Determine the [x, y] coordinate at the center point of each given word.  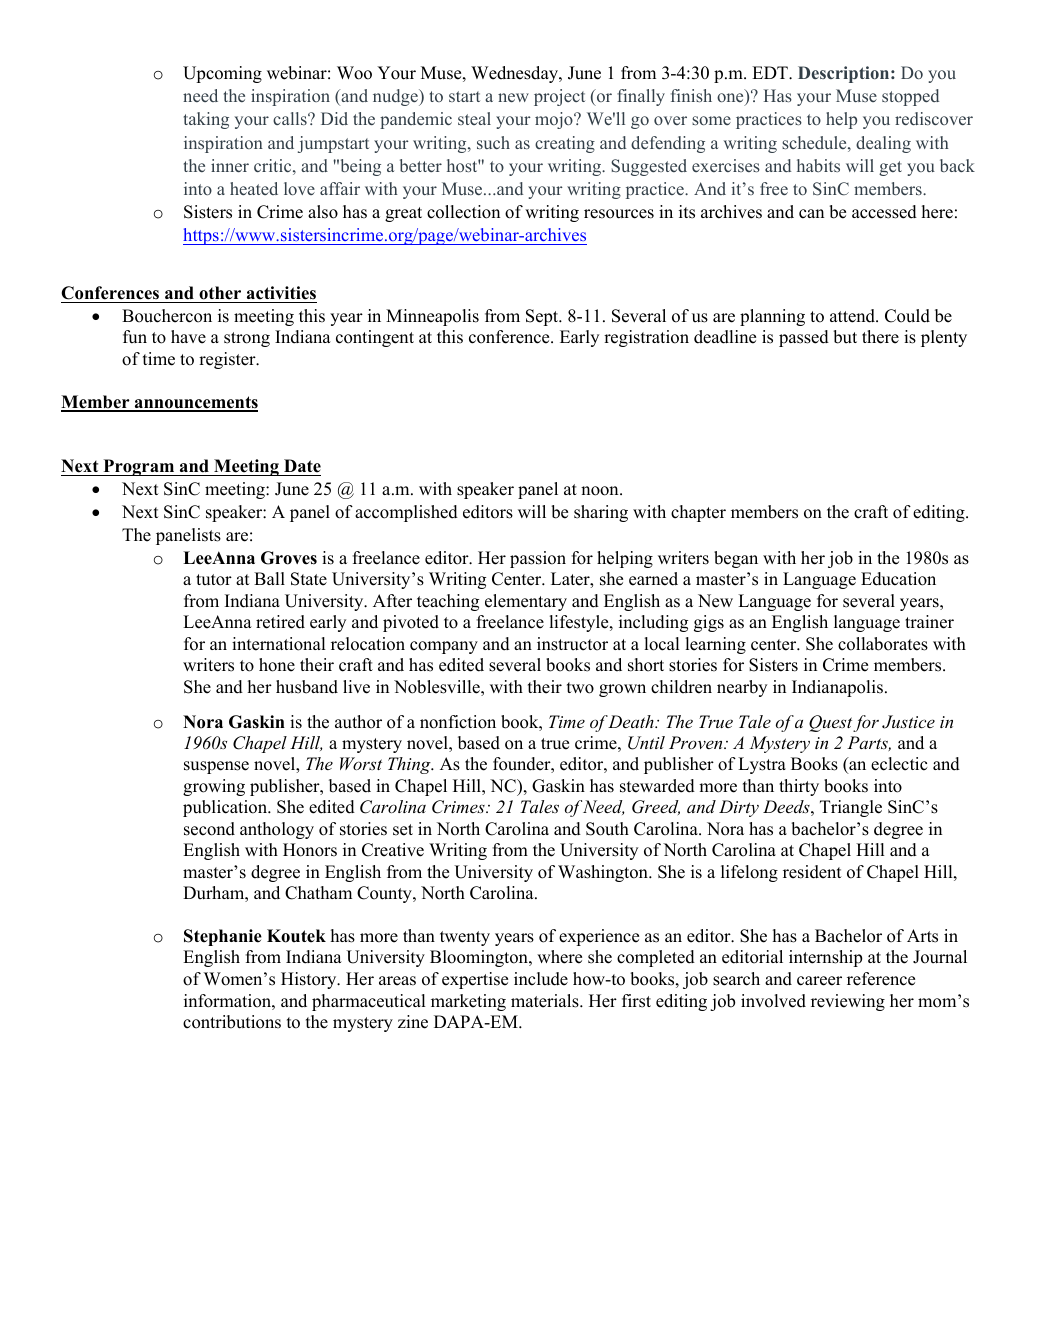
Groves [289, 558]
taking [206, 120]
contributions [232, 1022]
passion [538, 559]
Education [898, 579]
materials [546, 1001]
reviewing [848, 1002]
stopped [910, 97]
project [559, 97]
